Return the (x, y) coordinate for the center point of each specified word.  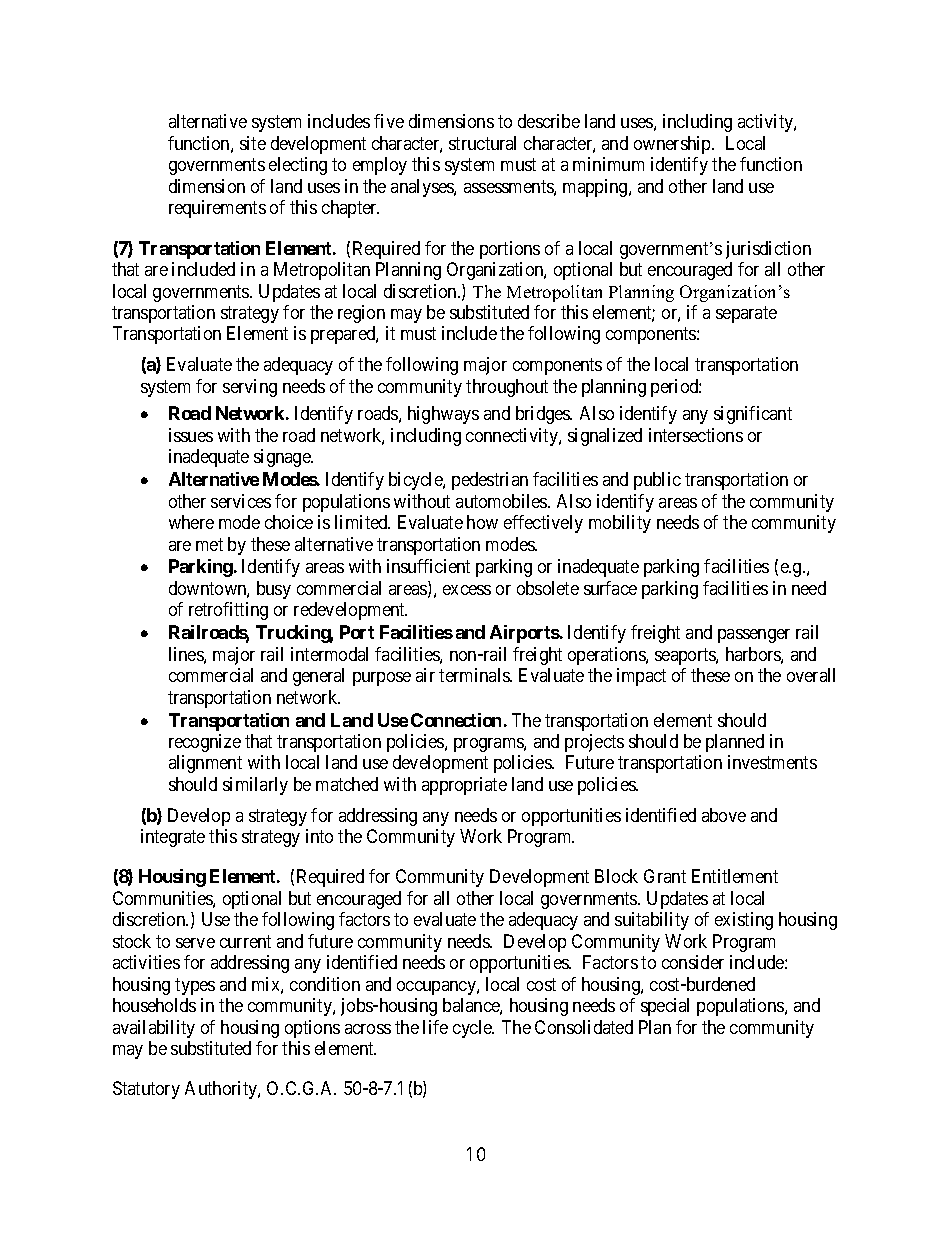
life (435, 1027)
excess (467, 590)
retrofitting (228, 611)
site (253, 143)
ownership (673, 145)
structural (482, 143)
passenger (754, 636)
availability (154, 1029)
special (665, 1007)
